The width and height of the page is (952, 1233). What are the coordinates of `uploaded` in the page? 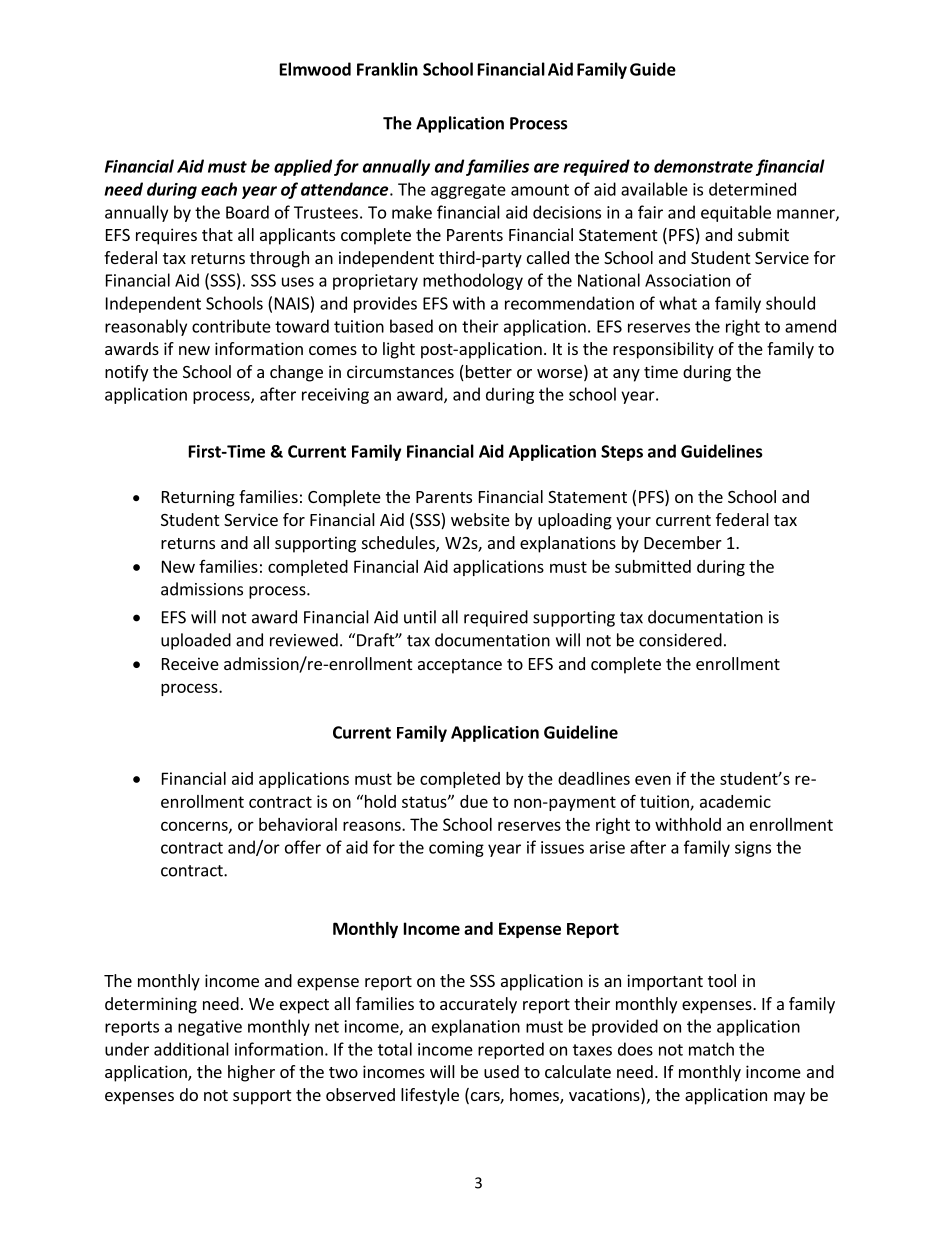 It's located at (196, 641).
